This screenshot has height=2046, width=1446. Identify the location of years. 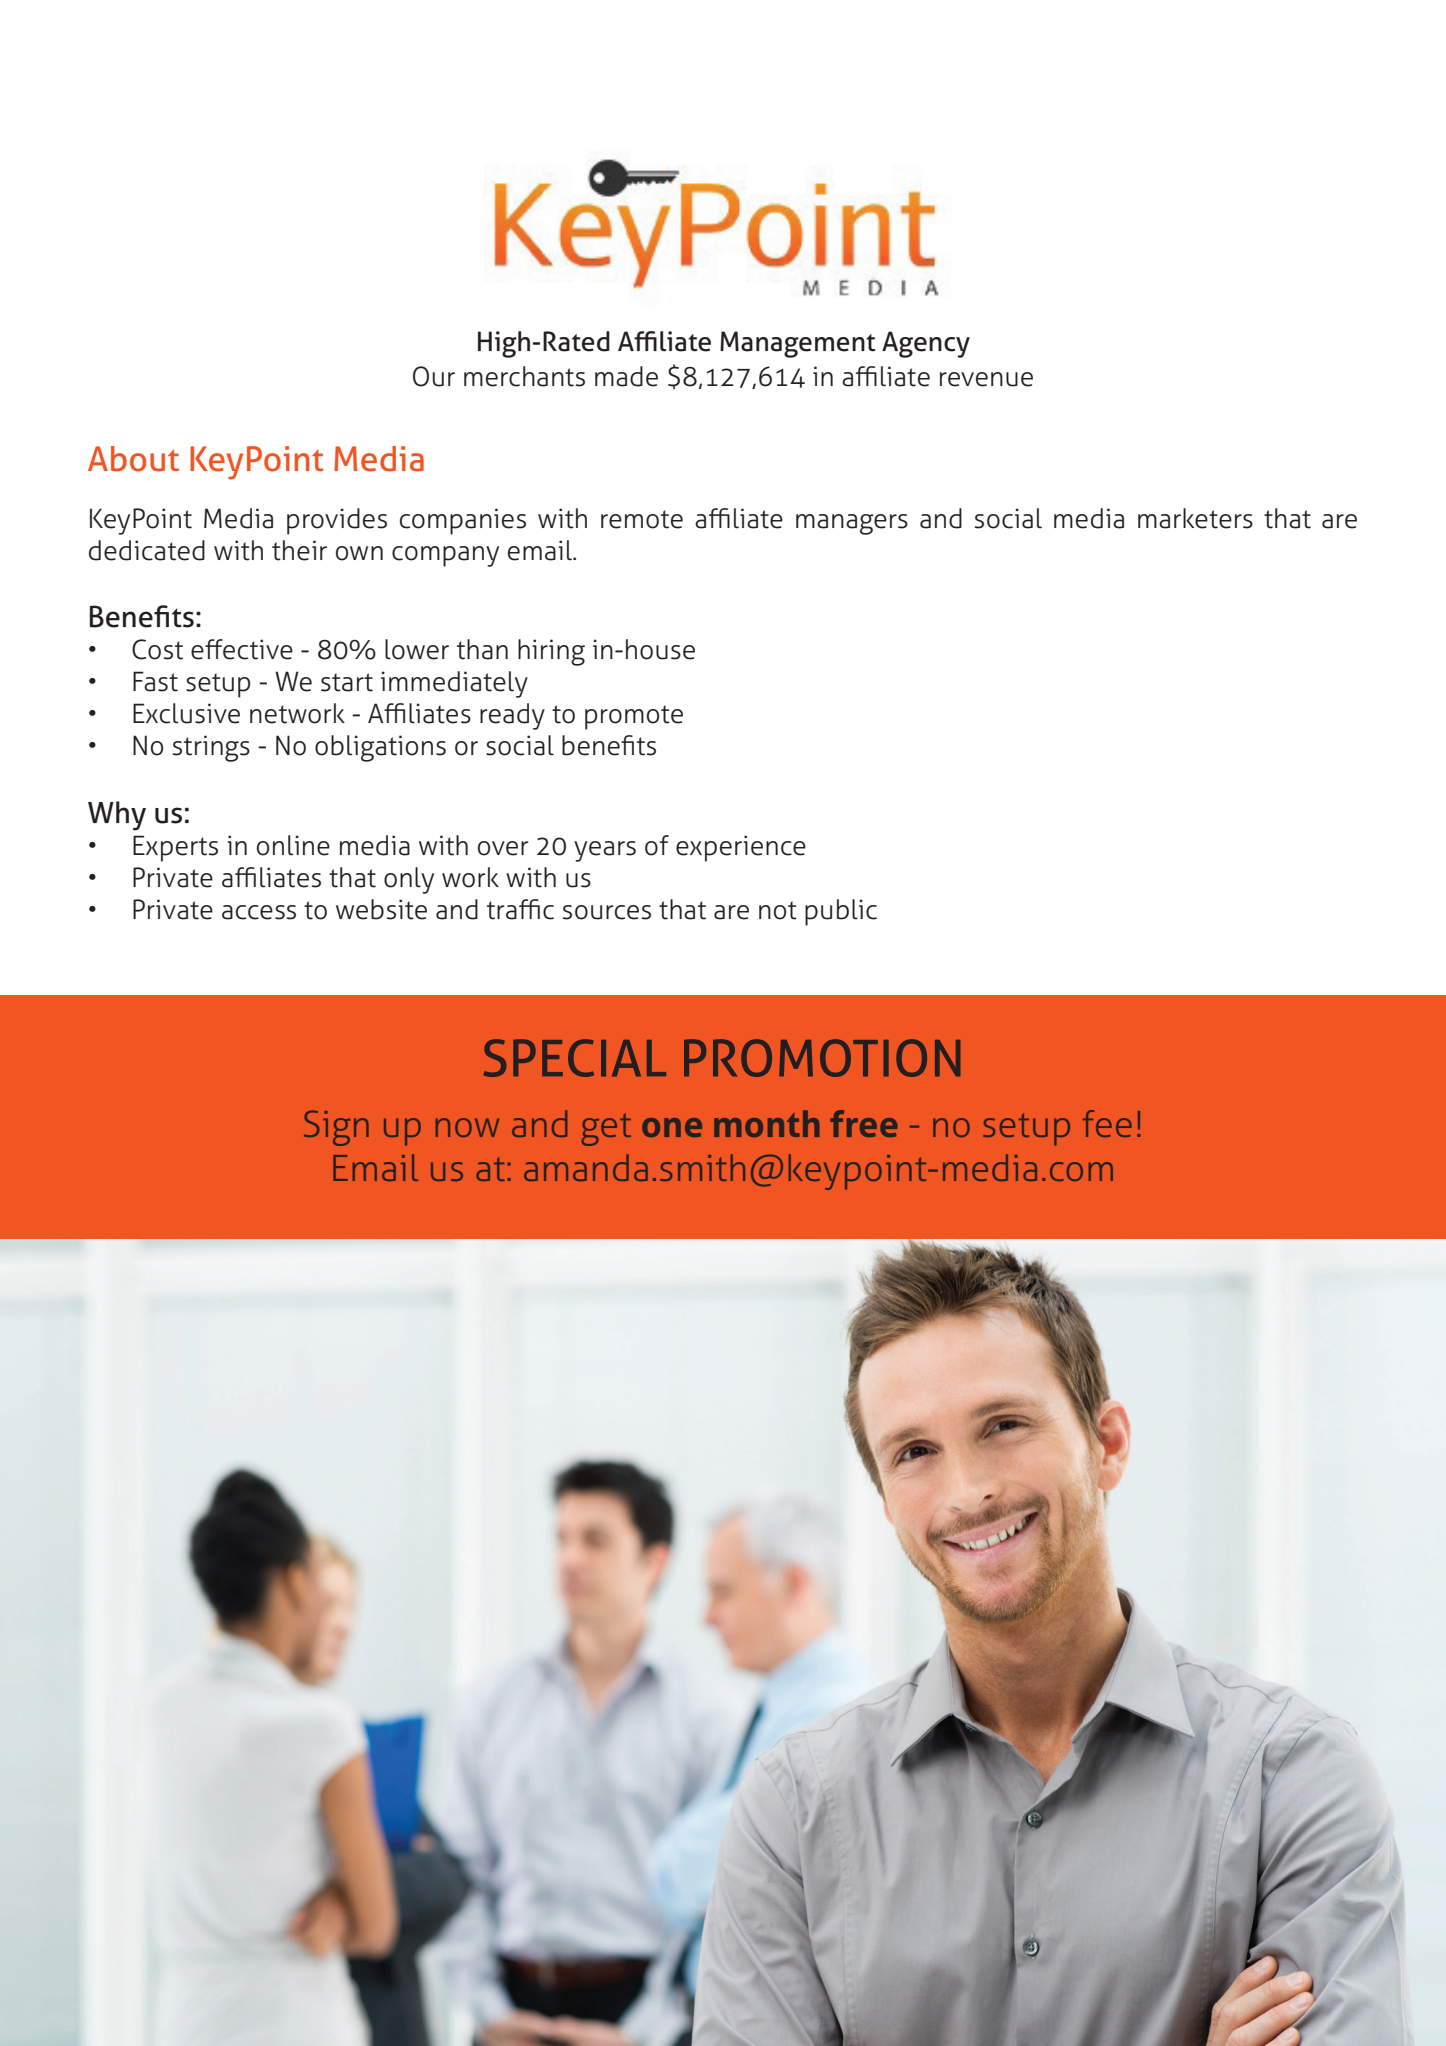
(605, 851).
